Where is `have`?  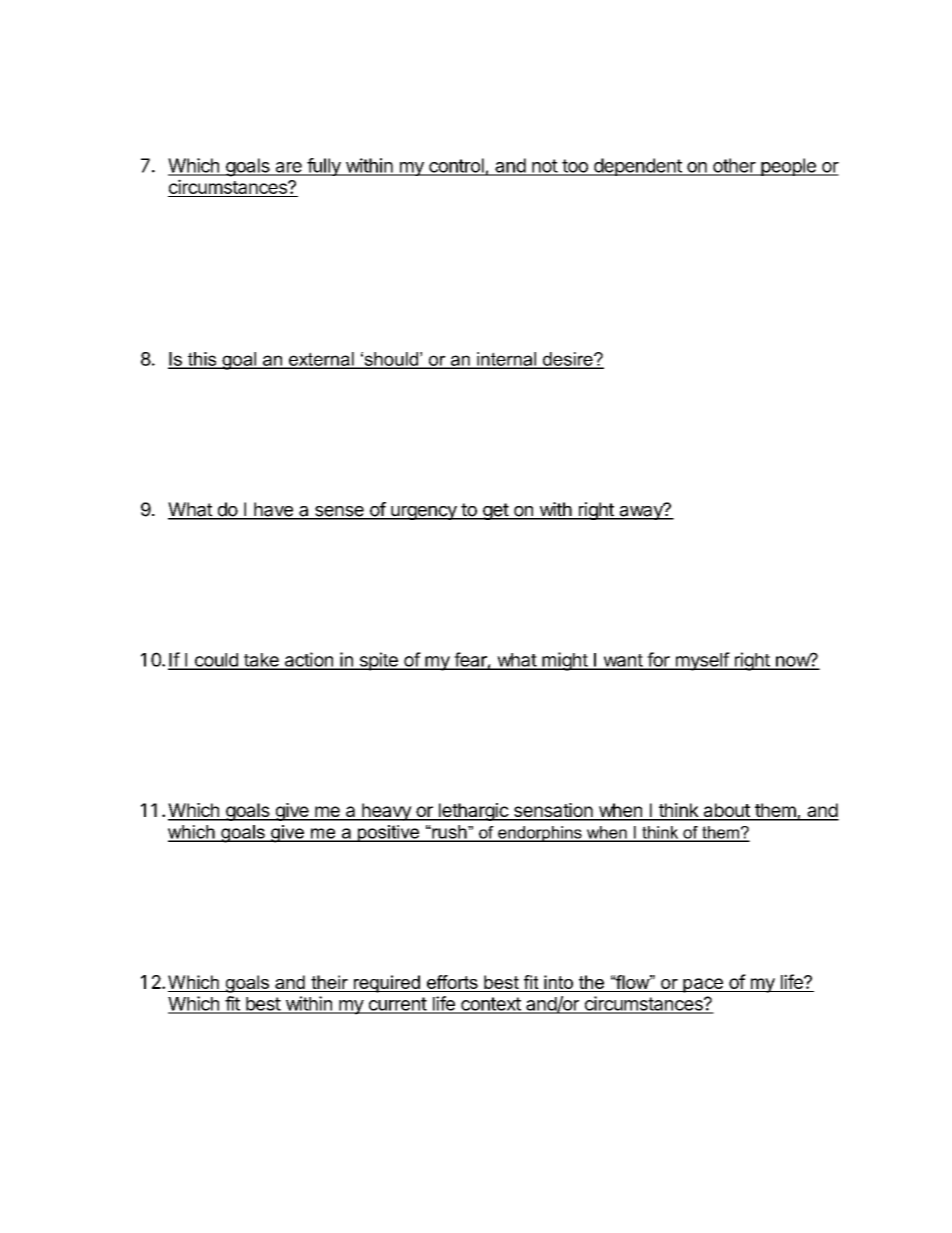
have is located at coordinates (273, 510).
